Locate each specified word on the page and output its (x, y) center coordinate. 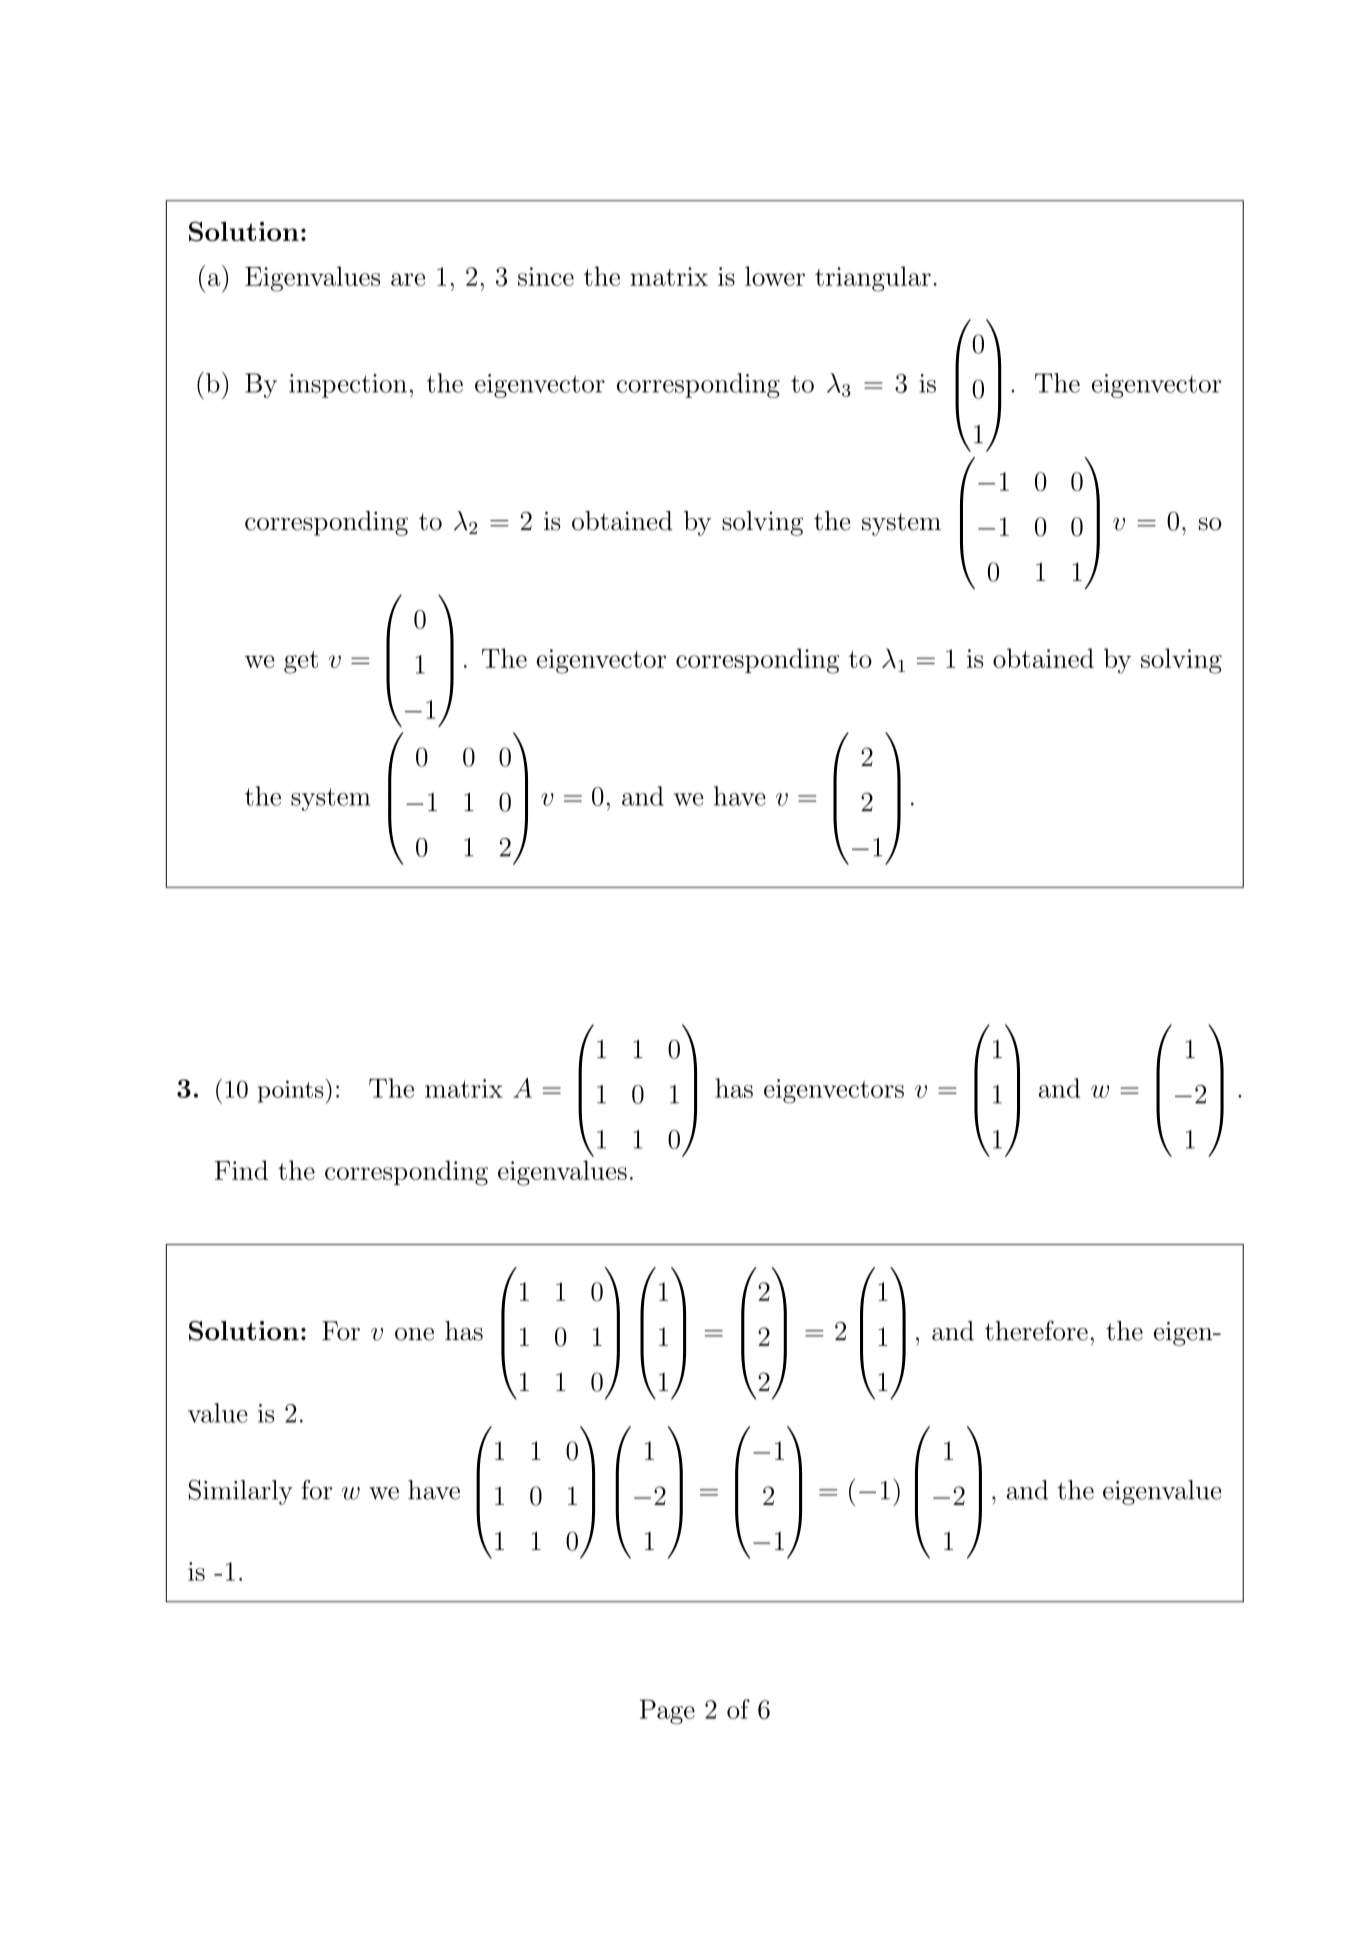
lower (775, 276)
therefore (1036, 1330)
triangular (873, 279)
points (292, 1092)
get (301, 662)
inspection (348, 386)
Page (667, 1712)
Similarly (241, 1492)
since (546, 276)
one (414, 1334)
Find (241, 1170)
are (408, 279)
